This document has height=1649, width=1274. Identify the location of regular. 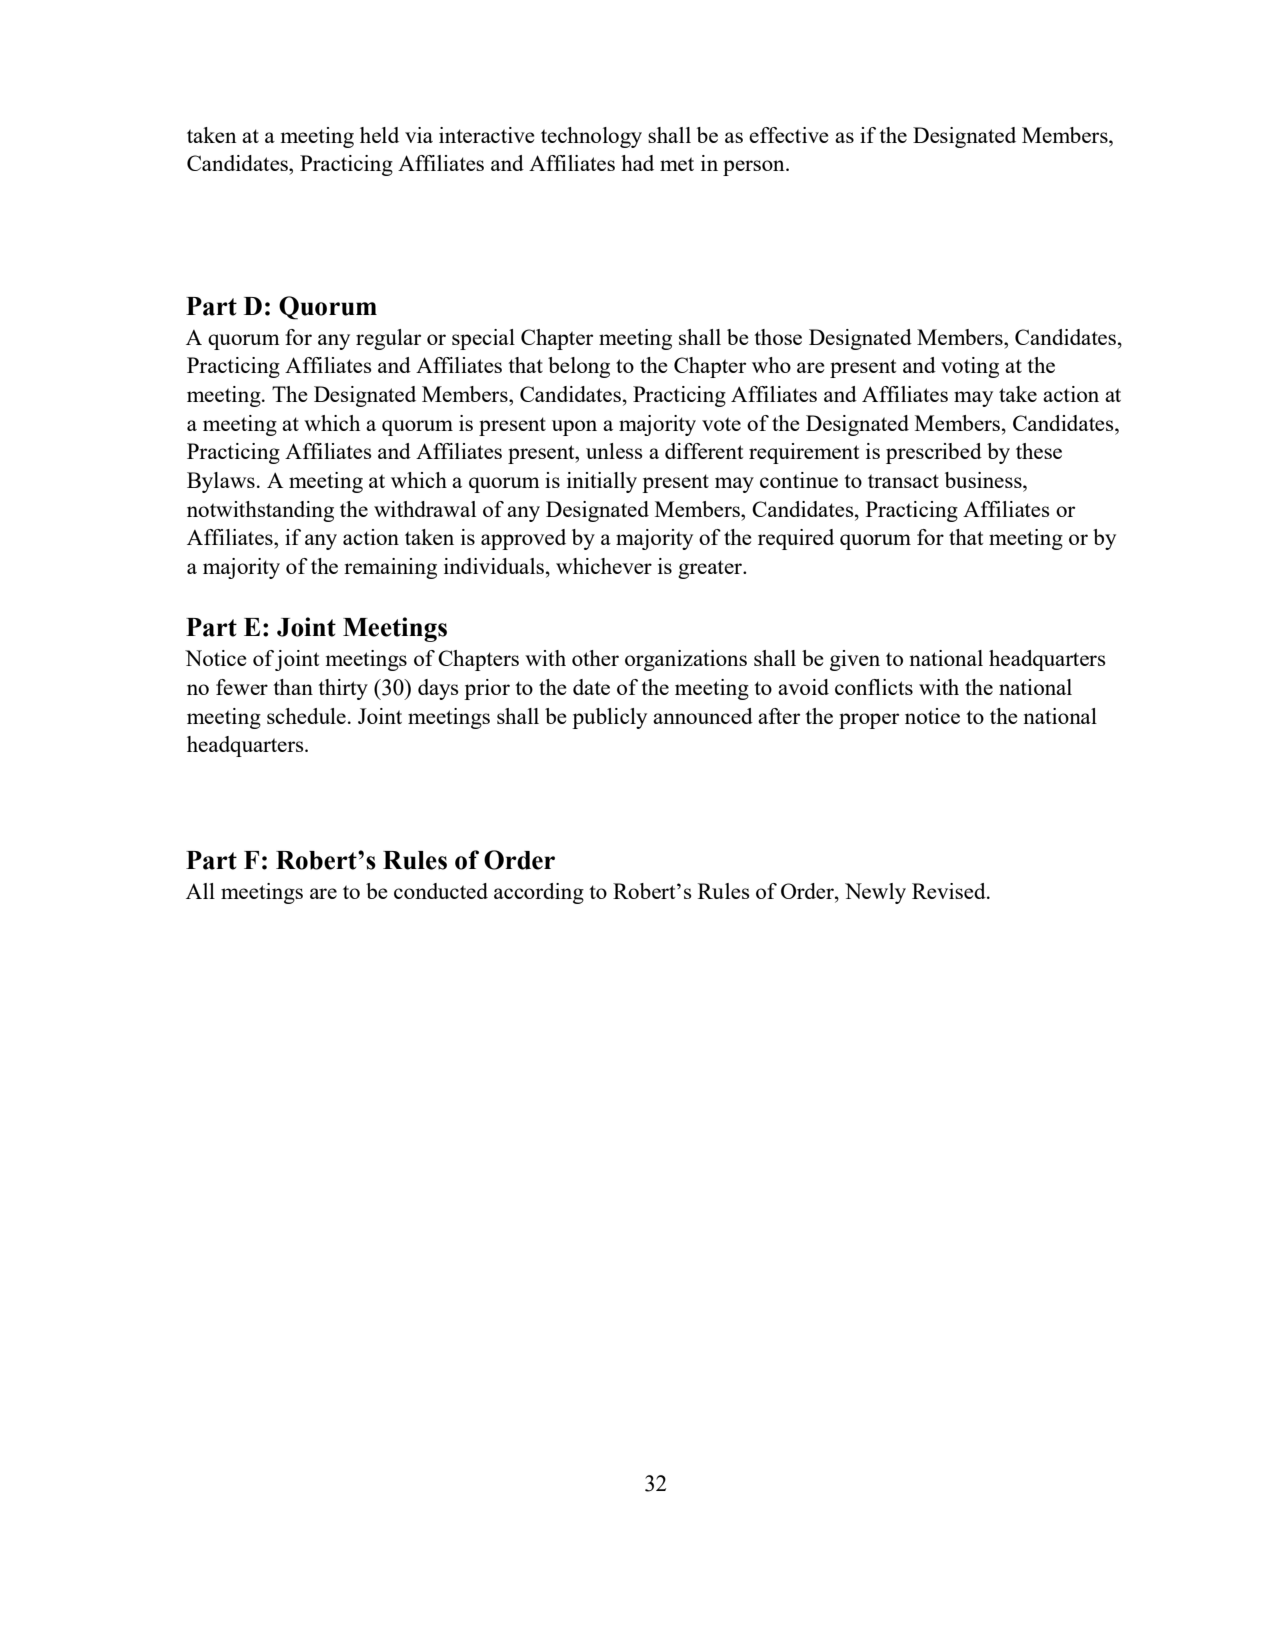
(388, 339).
